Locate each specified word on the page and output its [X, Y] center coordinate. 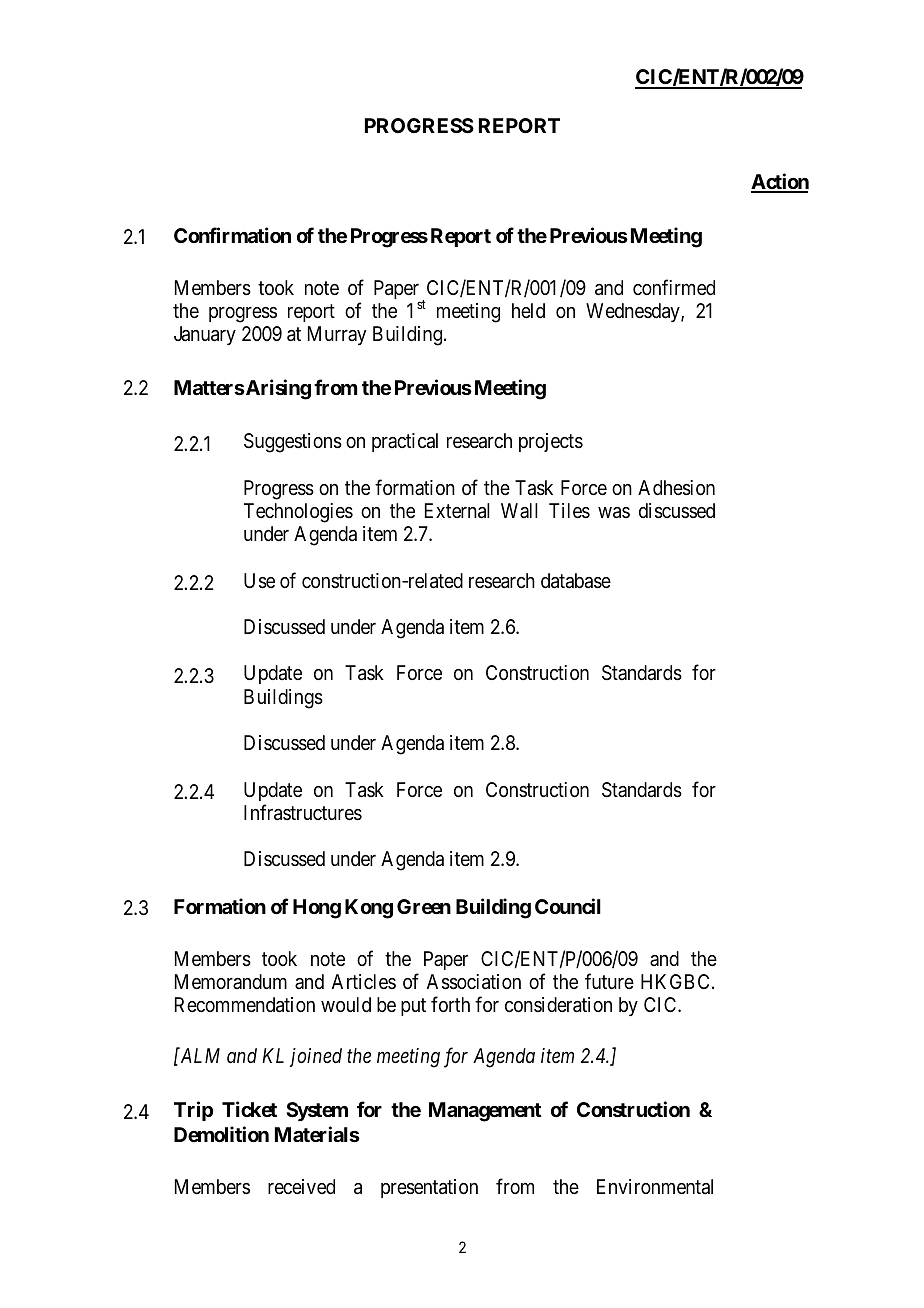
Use [259, 581]
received [301, 1186]
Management [485, 1112]
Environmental [655, 1187]
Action [780, 182]
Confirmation [232, 235]
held [528, 310]
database [576, 581]
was [614, 513]
